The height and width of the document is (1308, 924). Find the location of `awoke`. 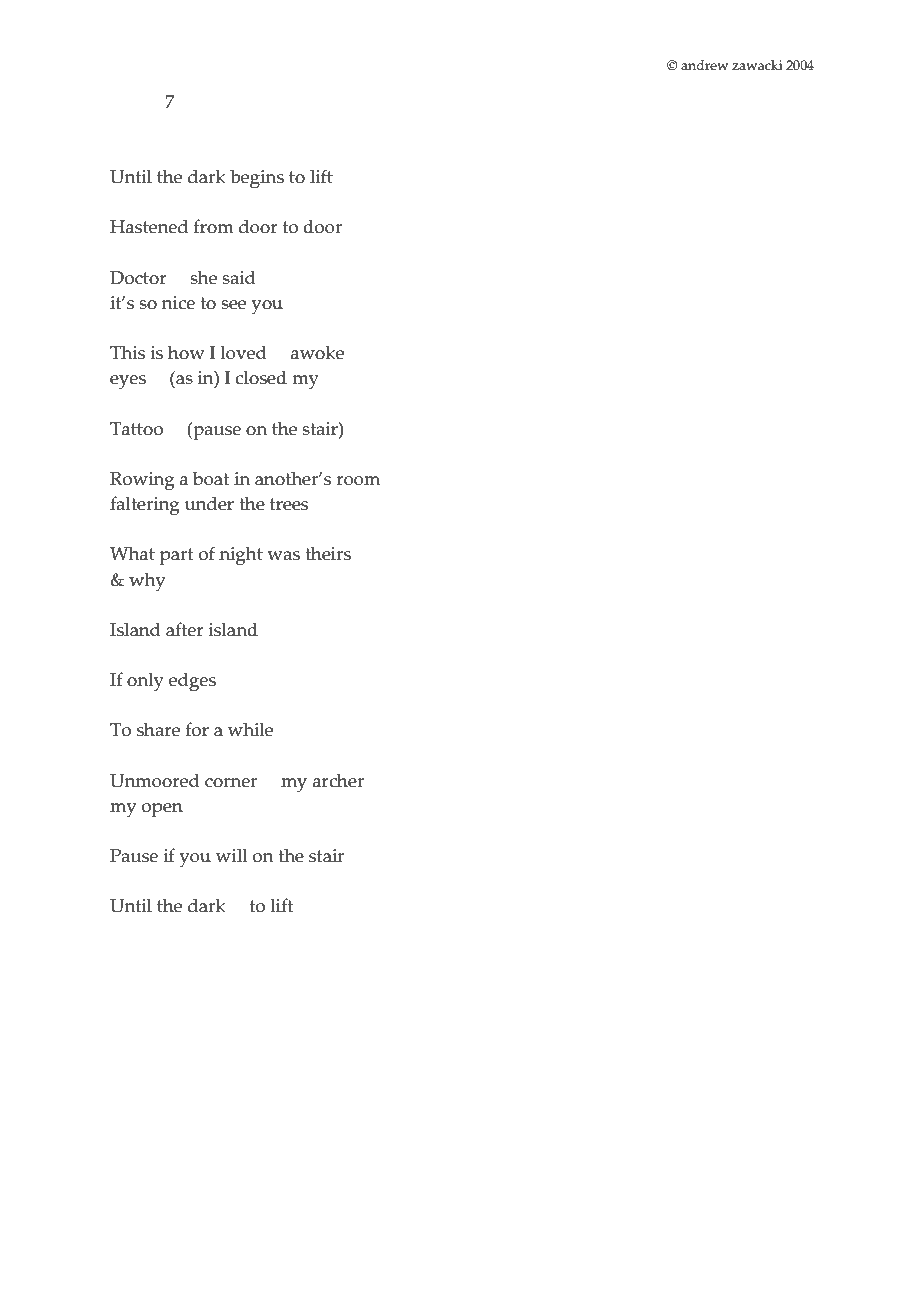

awoke is located at coordinates (317, 352).
